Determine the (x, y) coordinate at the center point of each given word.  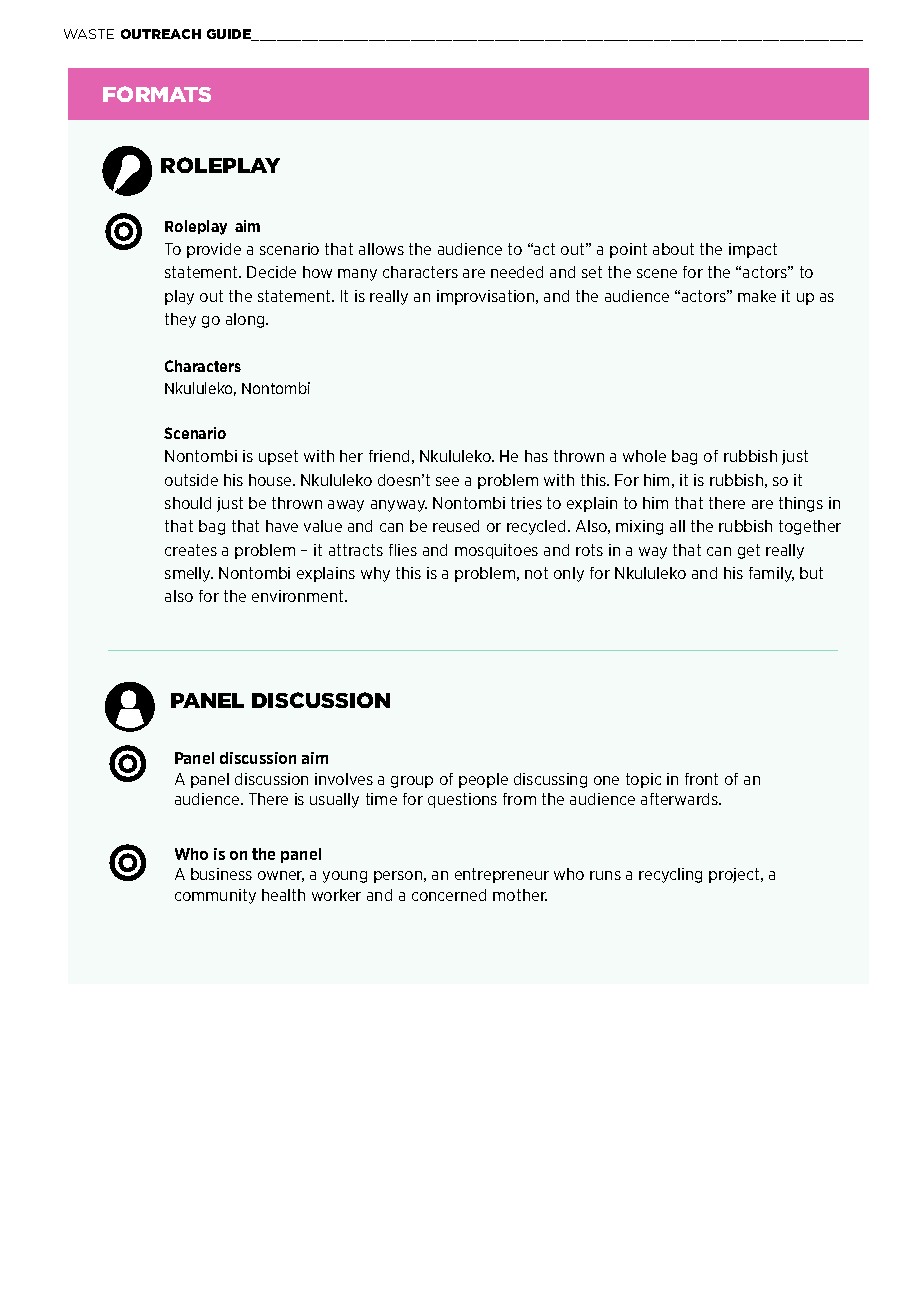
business (221, 874)
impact (753, 250)
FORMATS (157, 94)
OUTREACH (161, 34)
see (447, 481)
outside (191, 480)
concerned (449, 895)
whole (644, 456)
